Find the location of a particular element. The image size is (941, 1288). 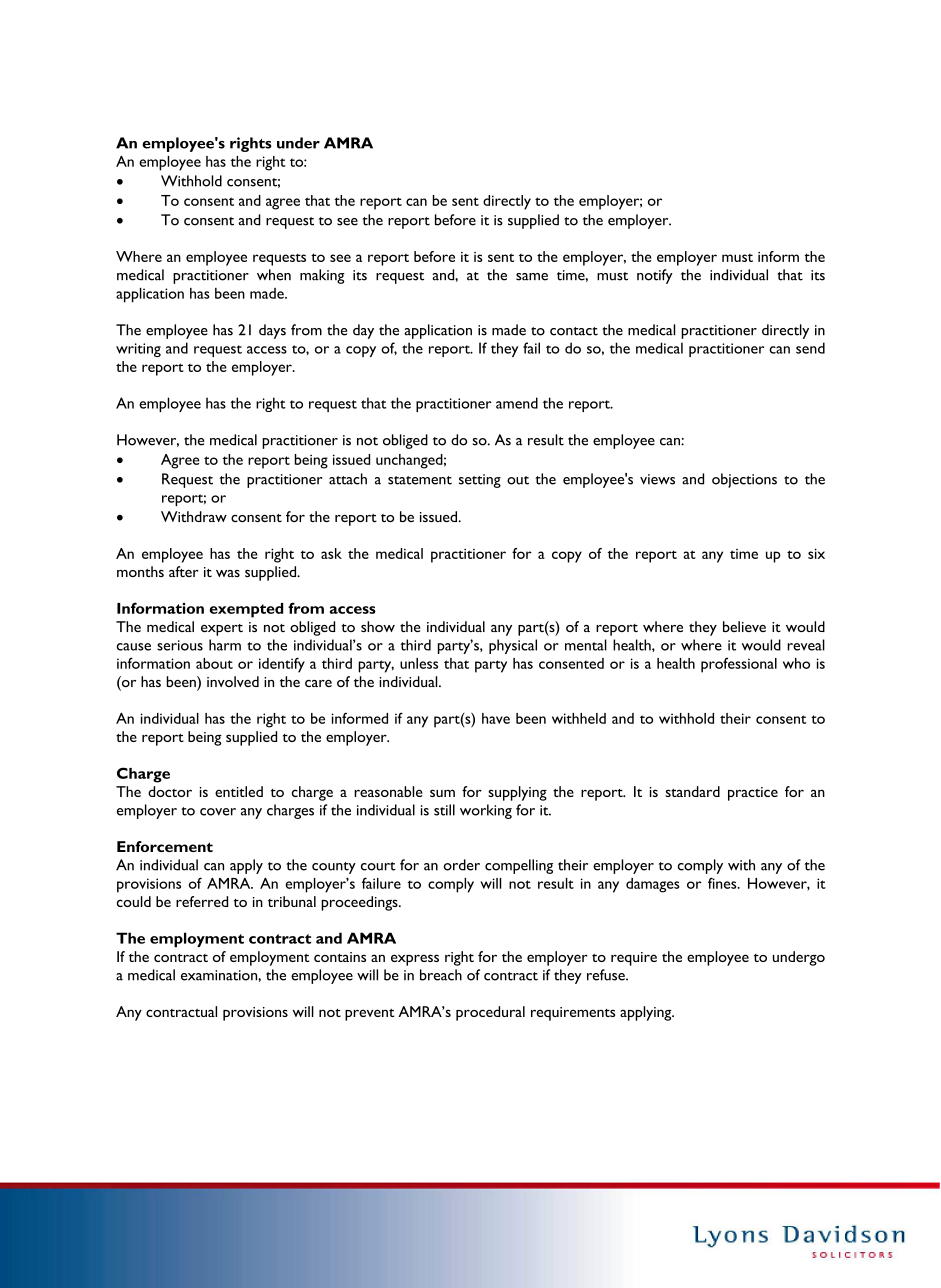

same is located at coordinates (532, 277).
